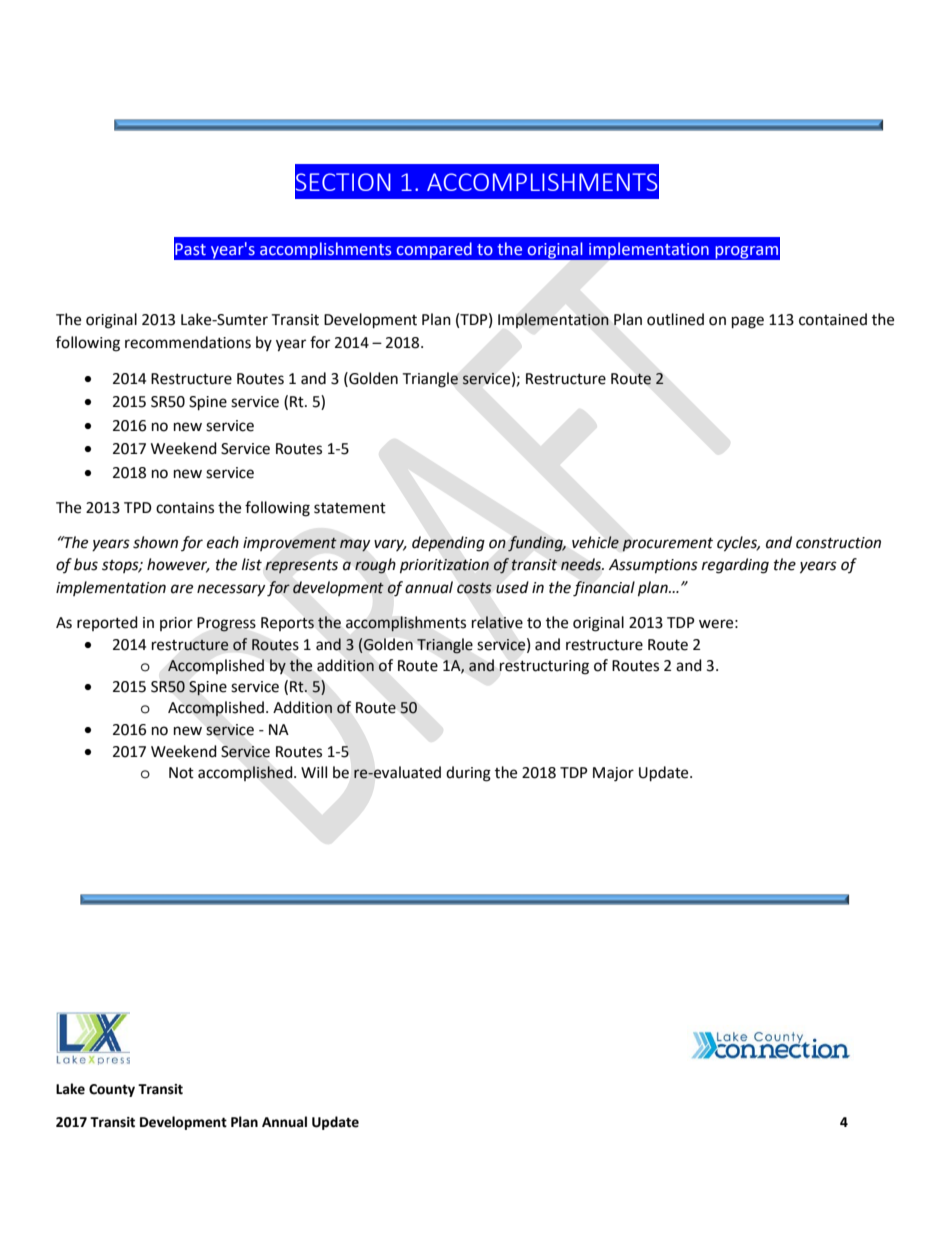 This document has height=1233, width=952. I want to click on restructuring, so click(544, 667).
